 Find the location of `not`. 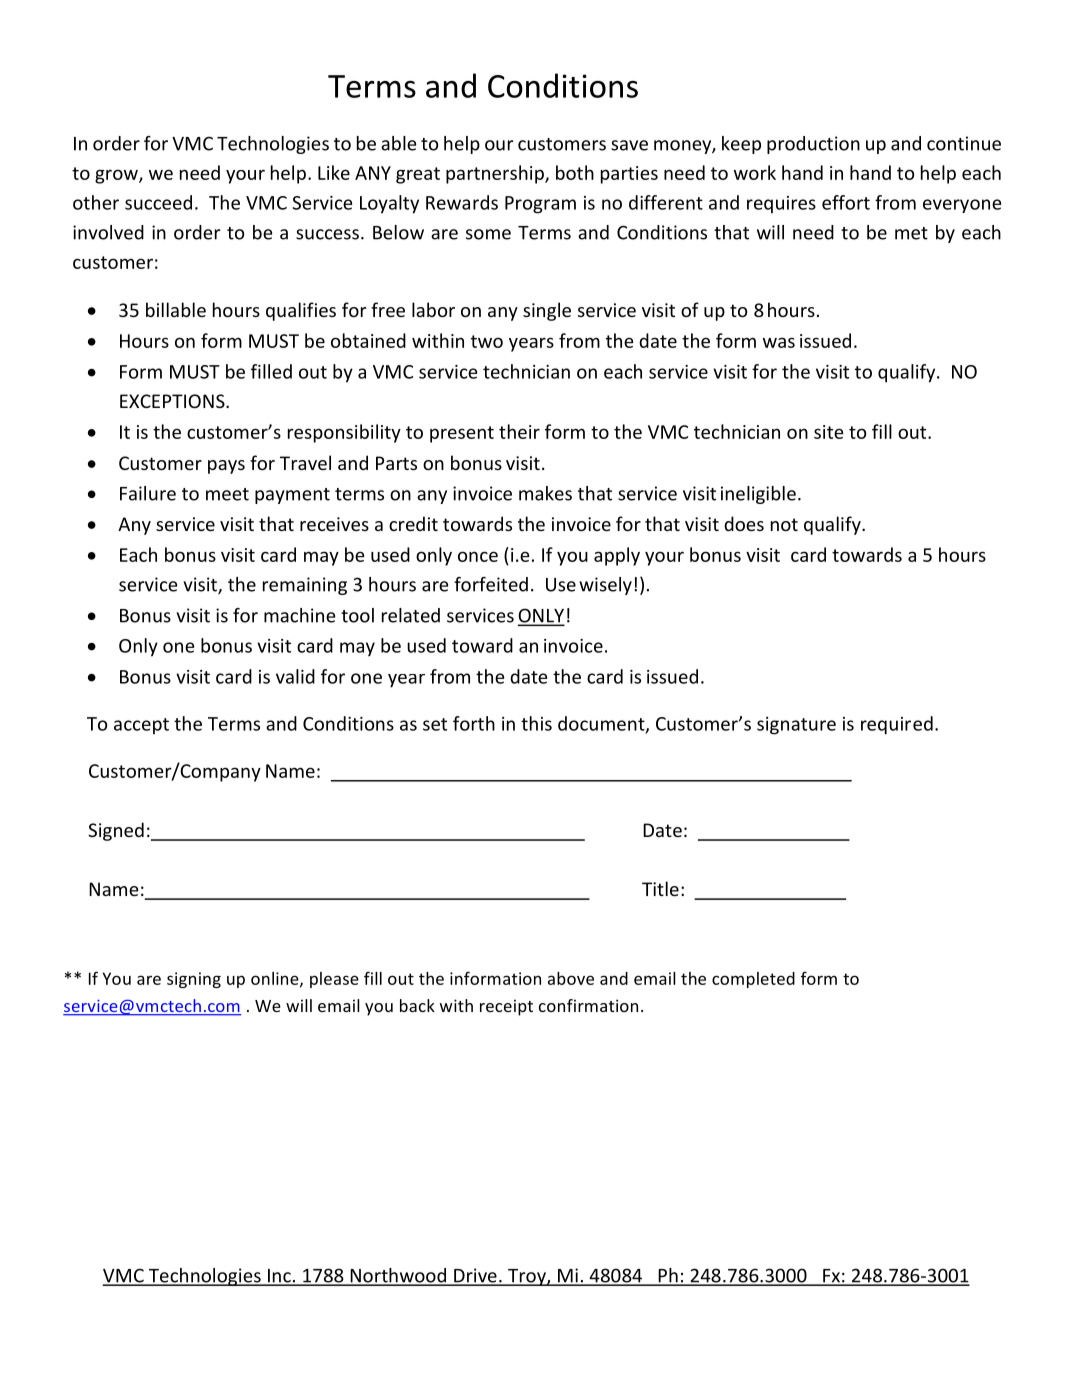

not is located at coordinates (784, 524).
